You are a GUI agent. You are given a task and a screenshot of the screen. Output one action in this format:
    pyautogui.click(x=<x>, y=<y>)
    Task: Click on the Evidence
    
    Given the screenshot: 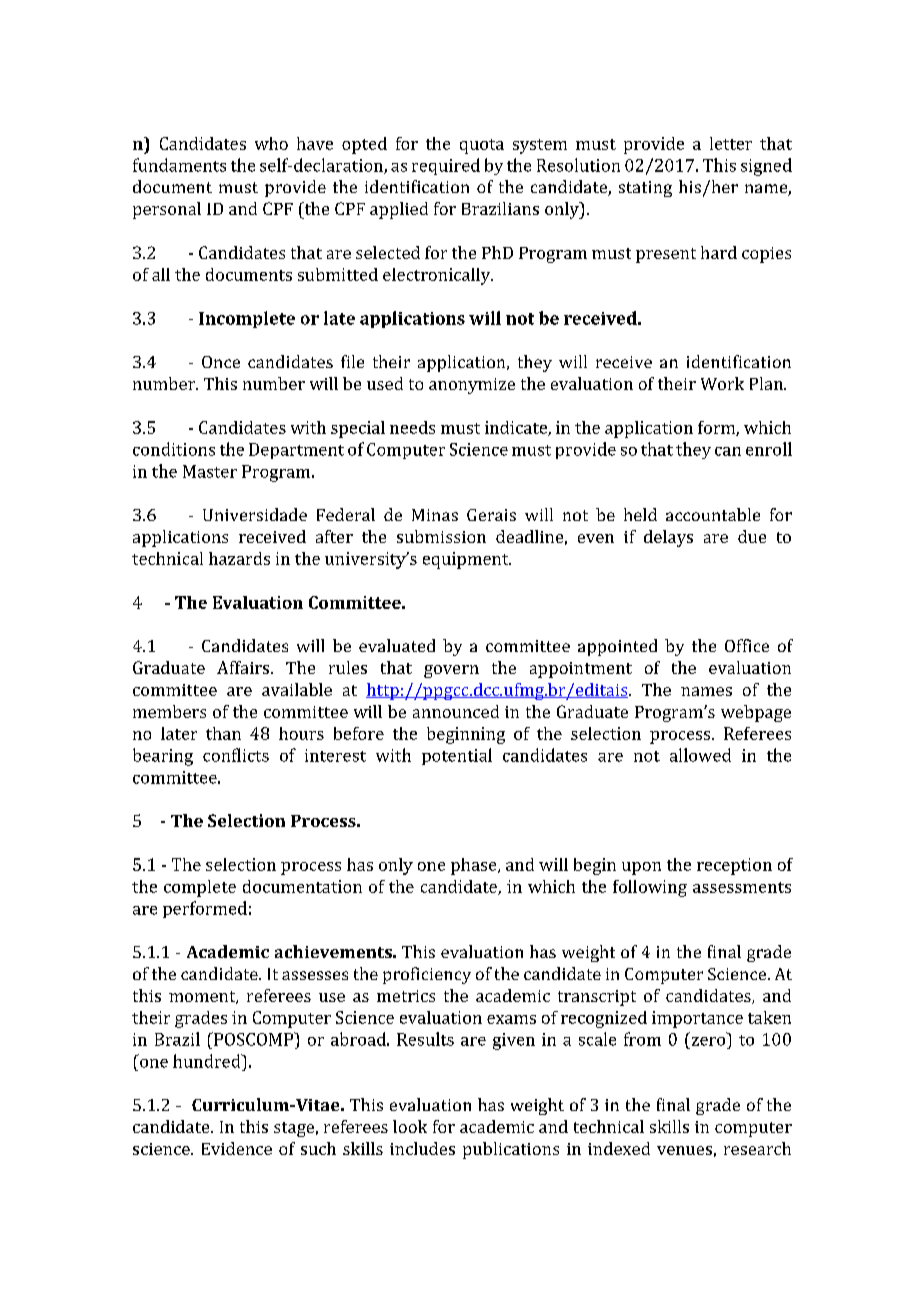 What is the action you would take?
    pyautogui.click(x=237, y=1148)
